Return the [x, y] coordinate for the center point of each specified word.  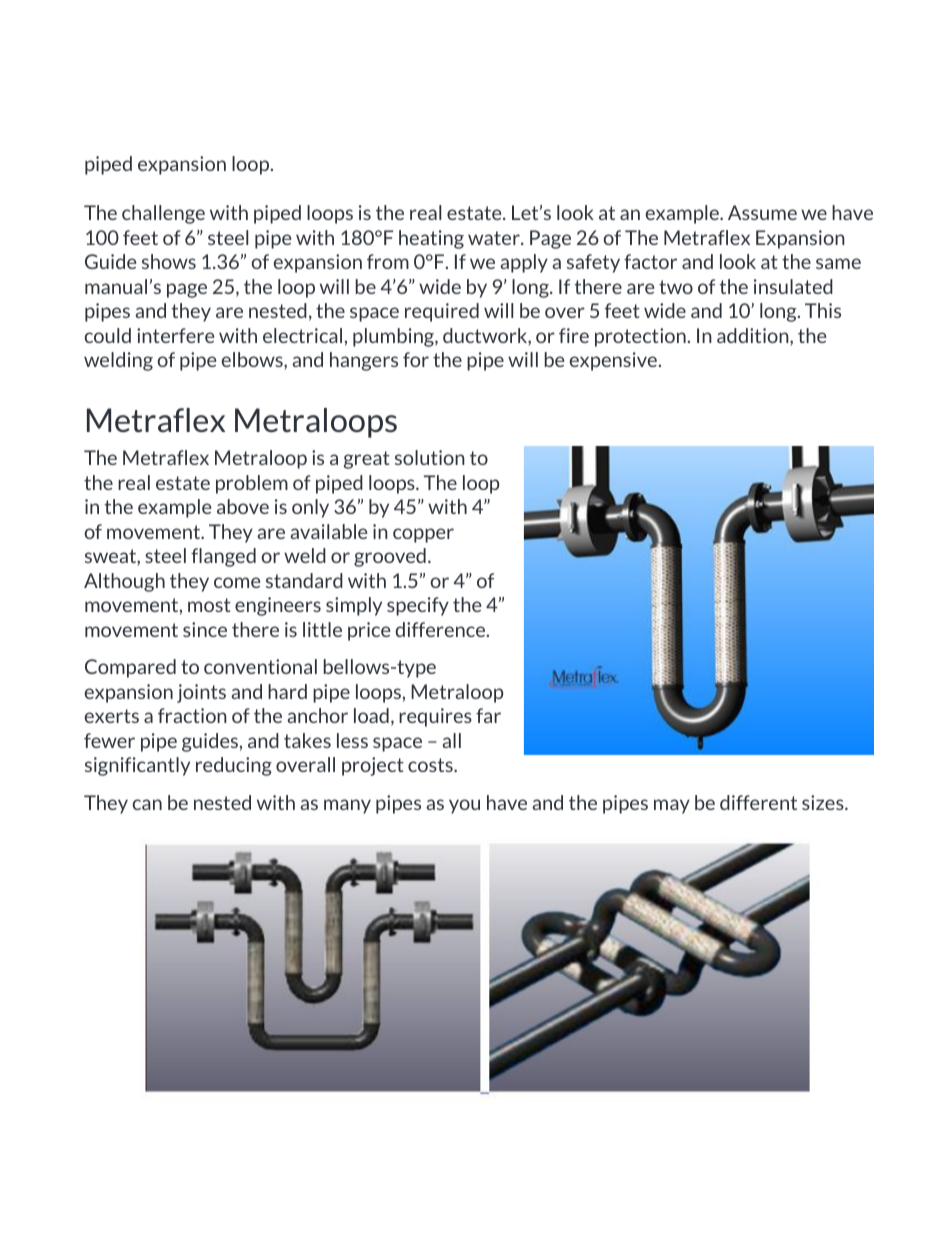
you [464, 806]
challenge [163, 214]
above [243, 506]
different [758, 802]
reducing [234, 766]
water [495, 238]
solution [430, 457]
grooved [390, 557]
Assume [762, 212]
